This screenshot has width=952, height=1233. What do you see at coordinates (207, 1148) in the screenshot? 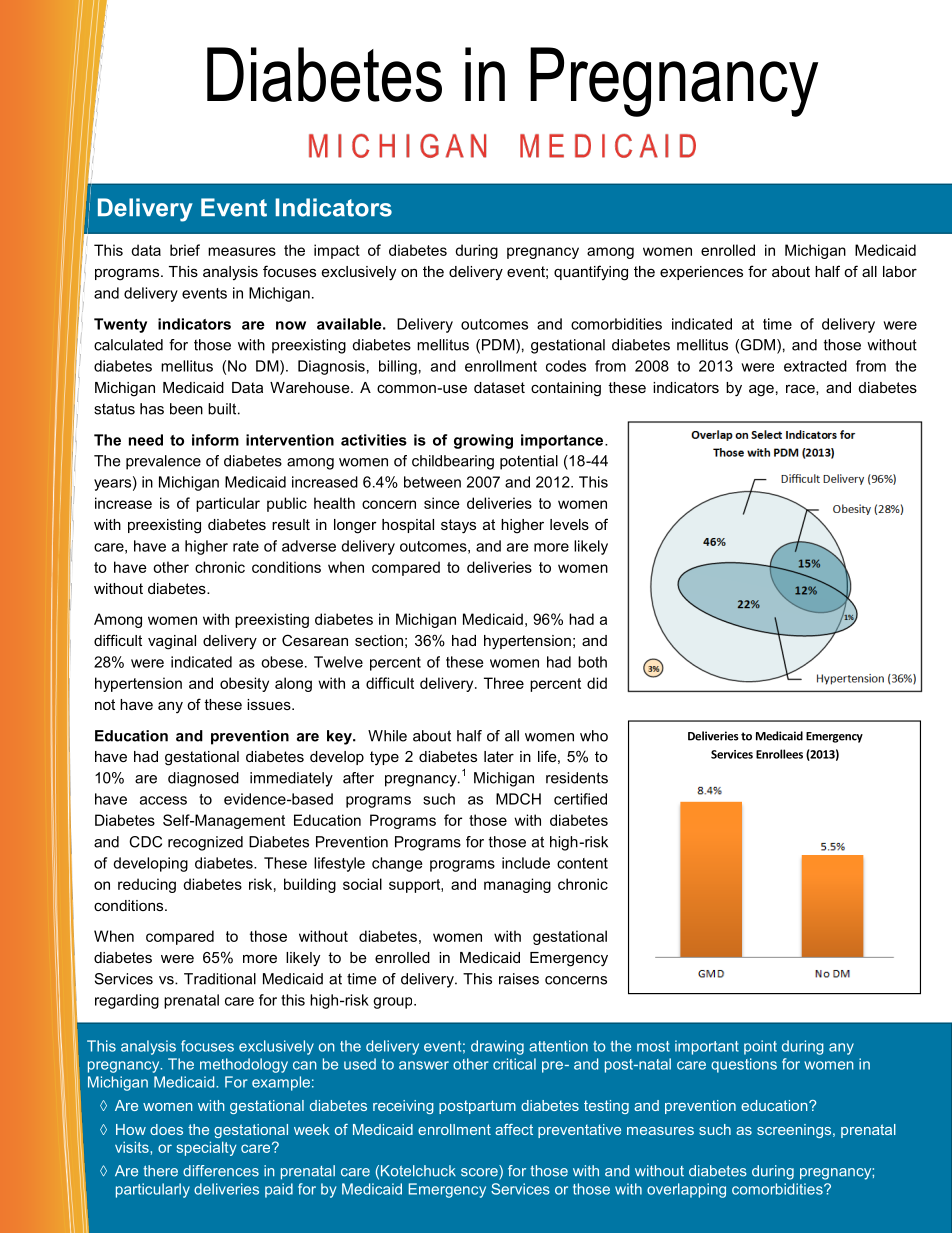
I see `specialty` at bounding box center [207, 1148].
